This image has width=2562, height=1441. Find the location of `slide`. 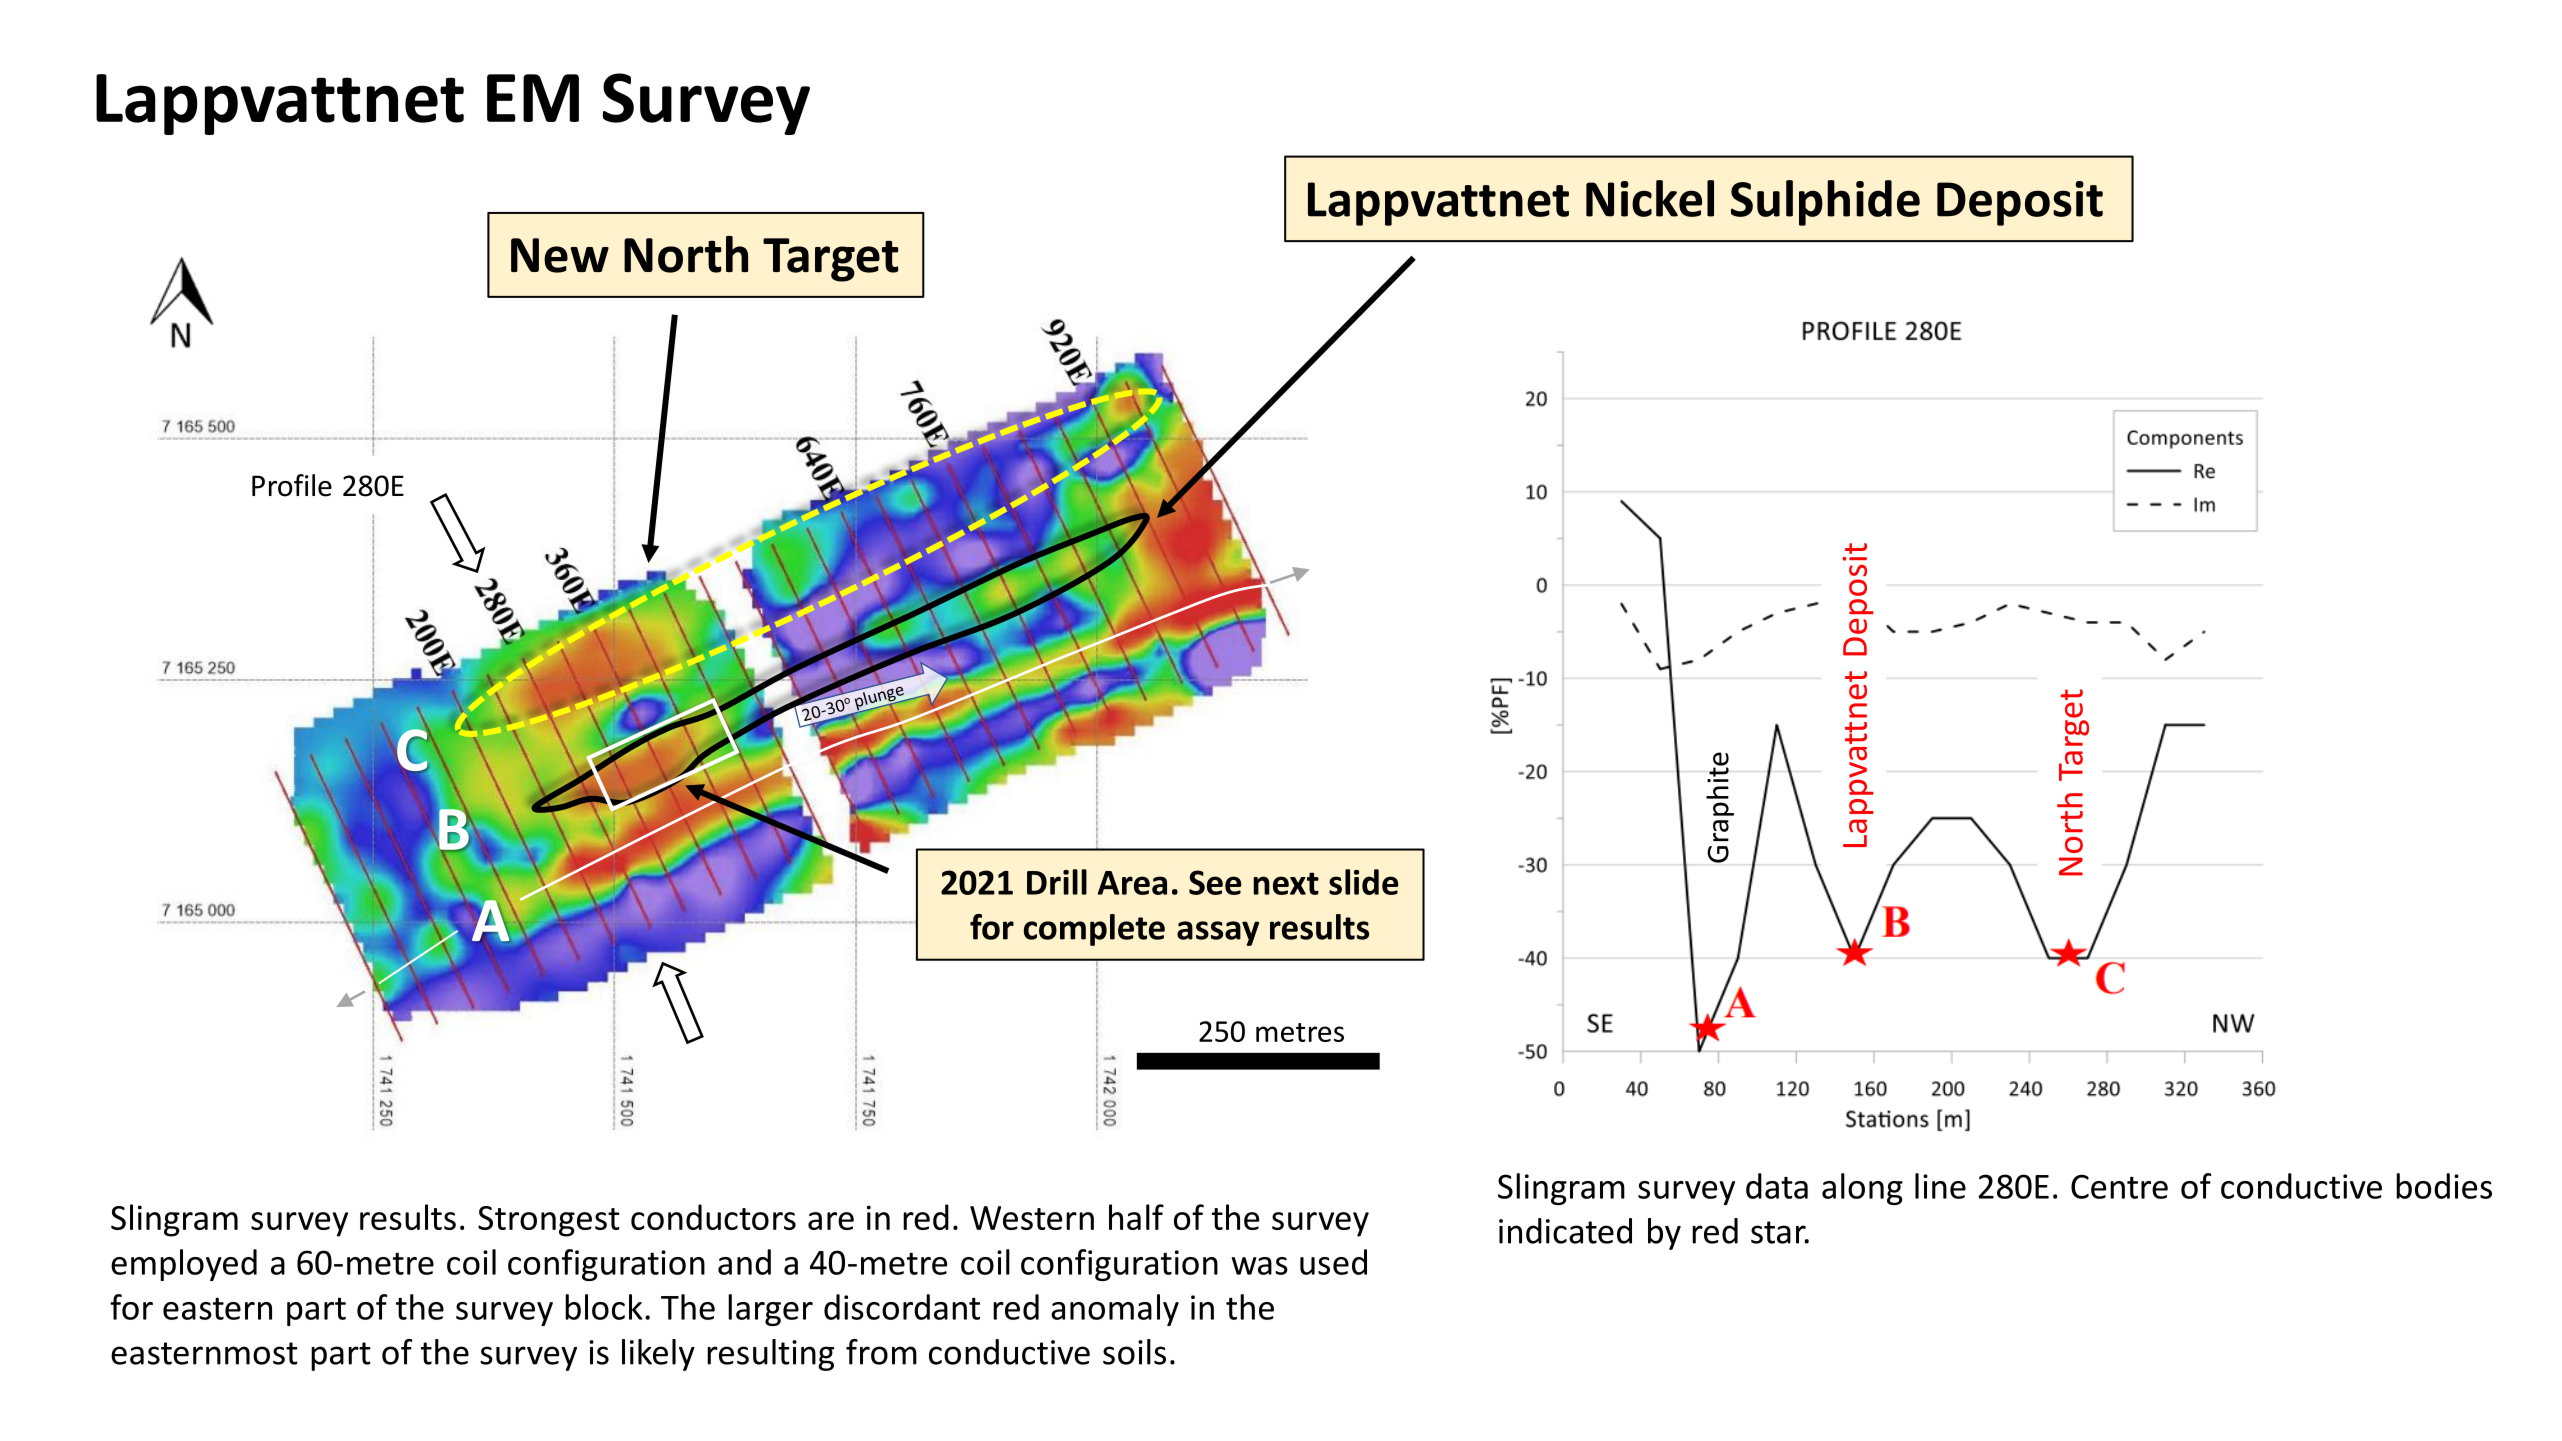

slide is located at coordinates (1364, 882).
